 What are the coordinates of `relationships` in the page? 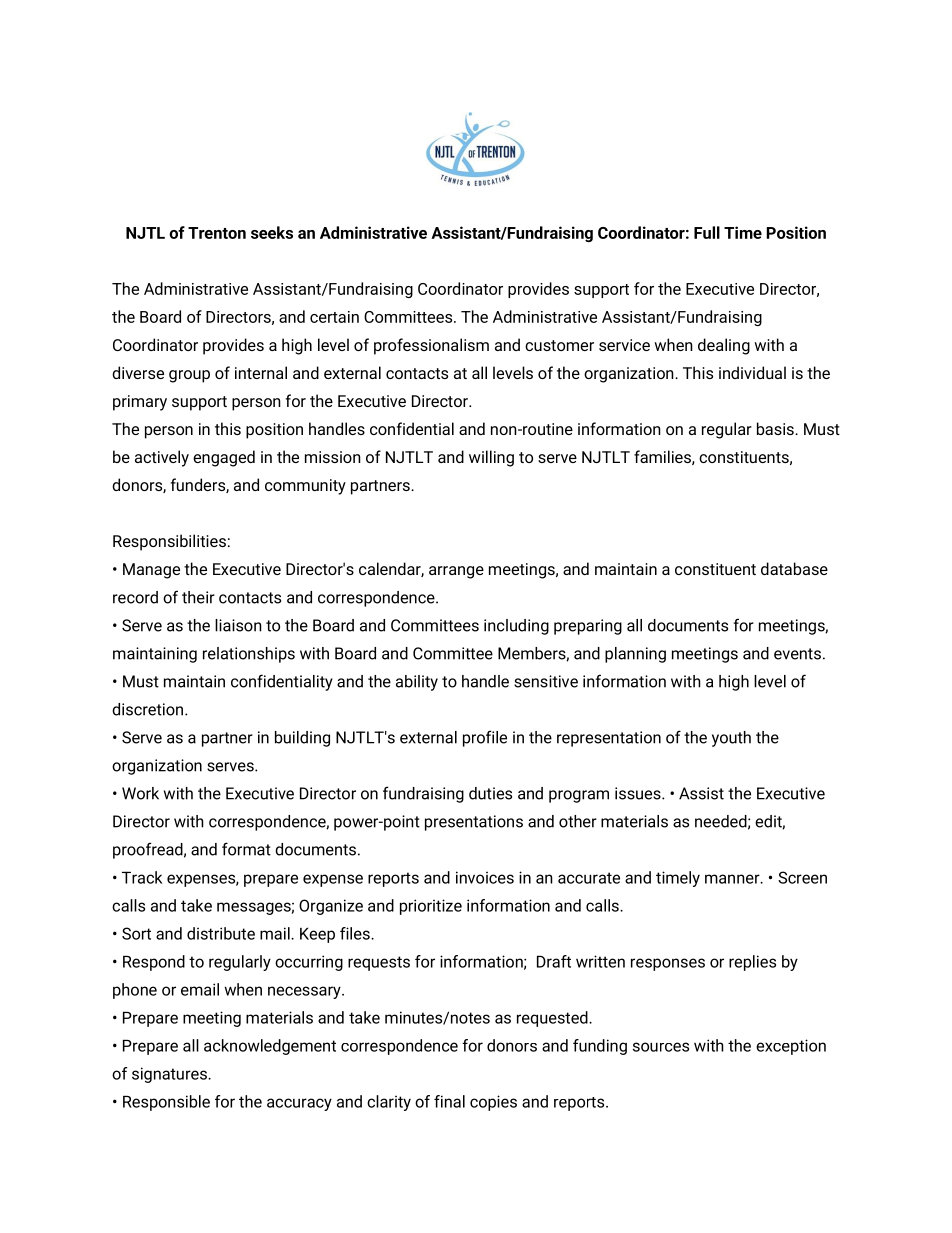 It's located at (249, 655).
